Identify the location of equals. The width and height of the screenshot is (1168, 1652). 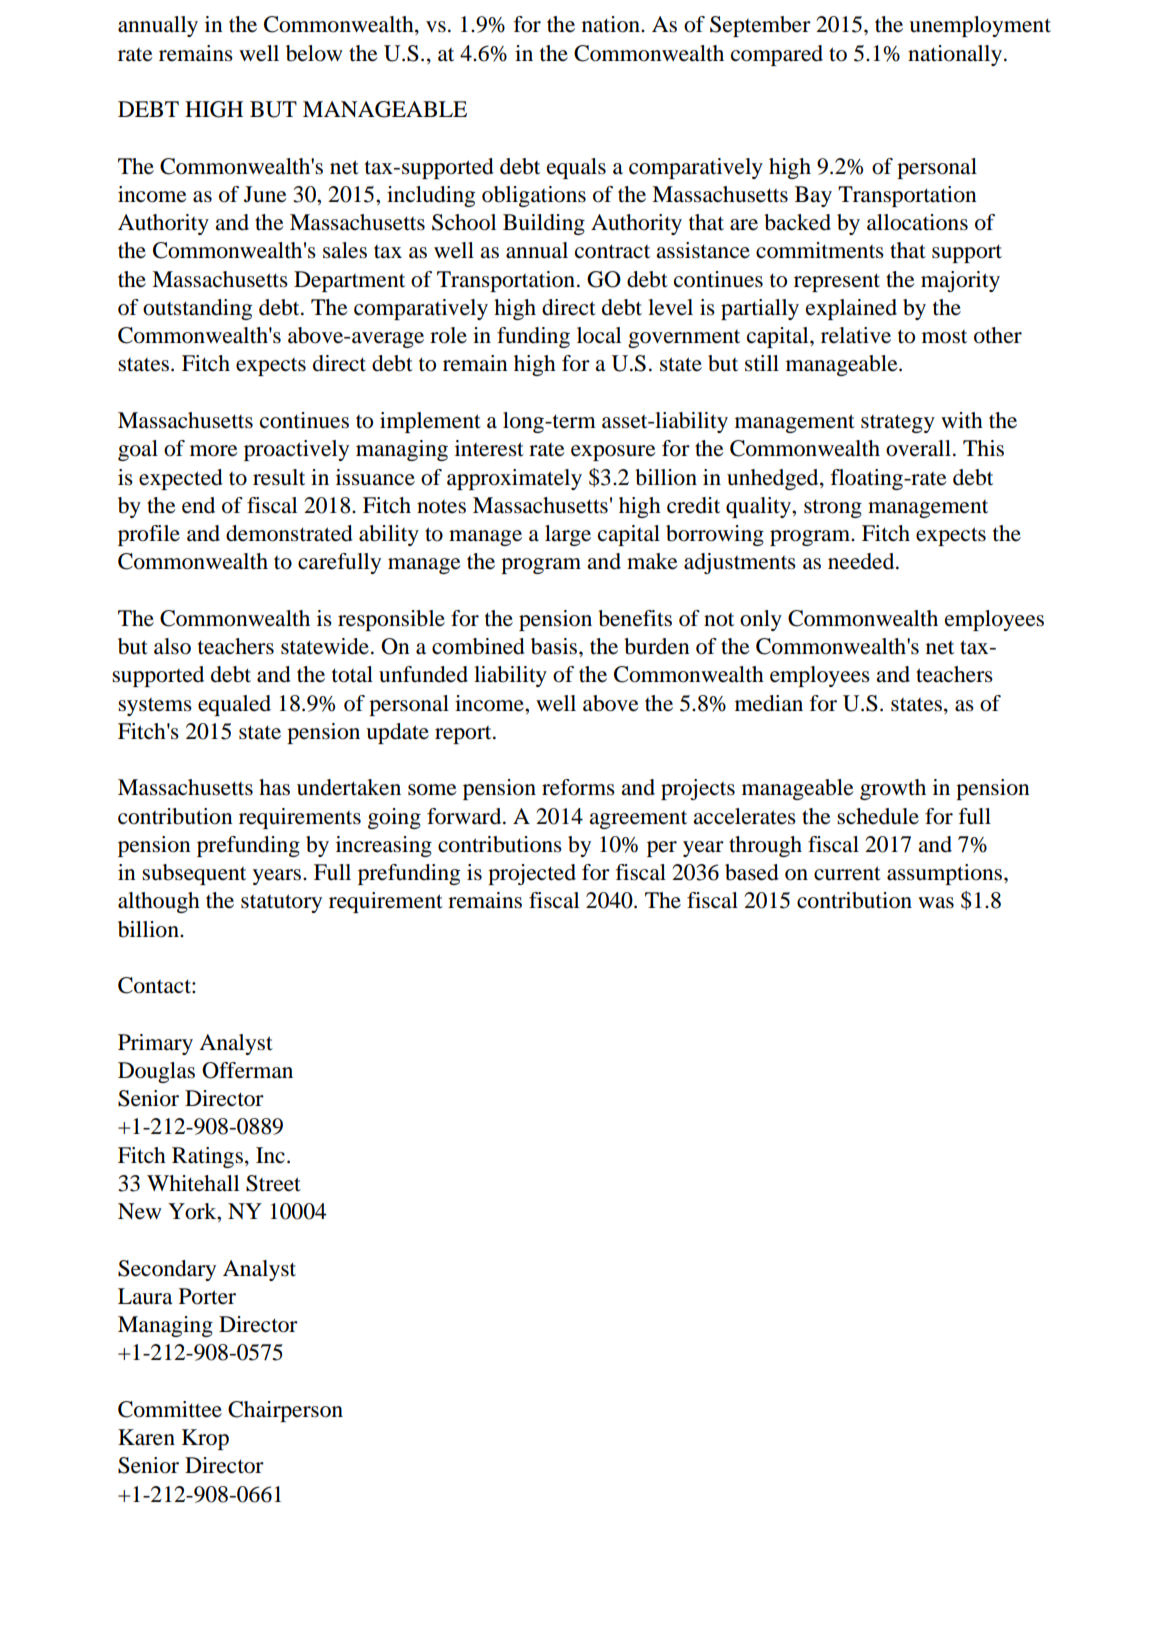
(576, 168).
